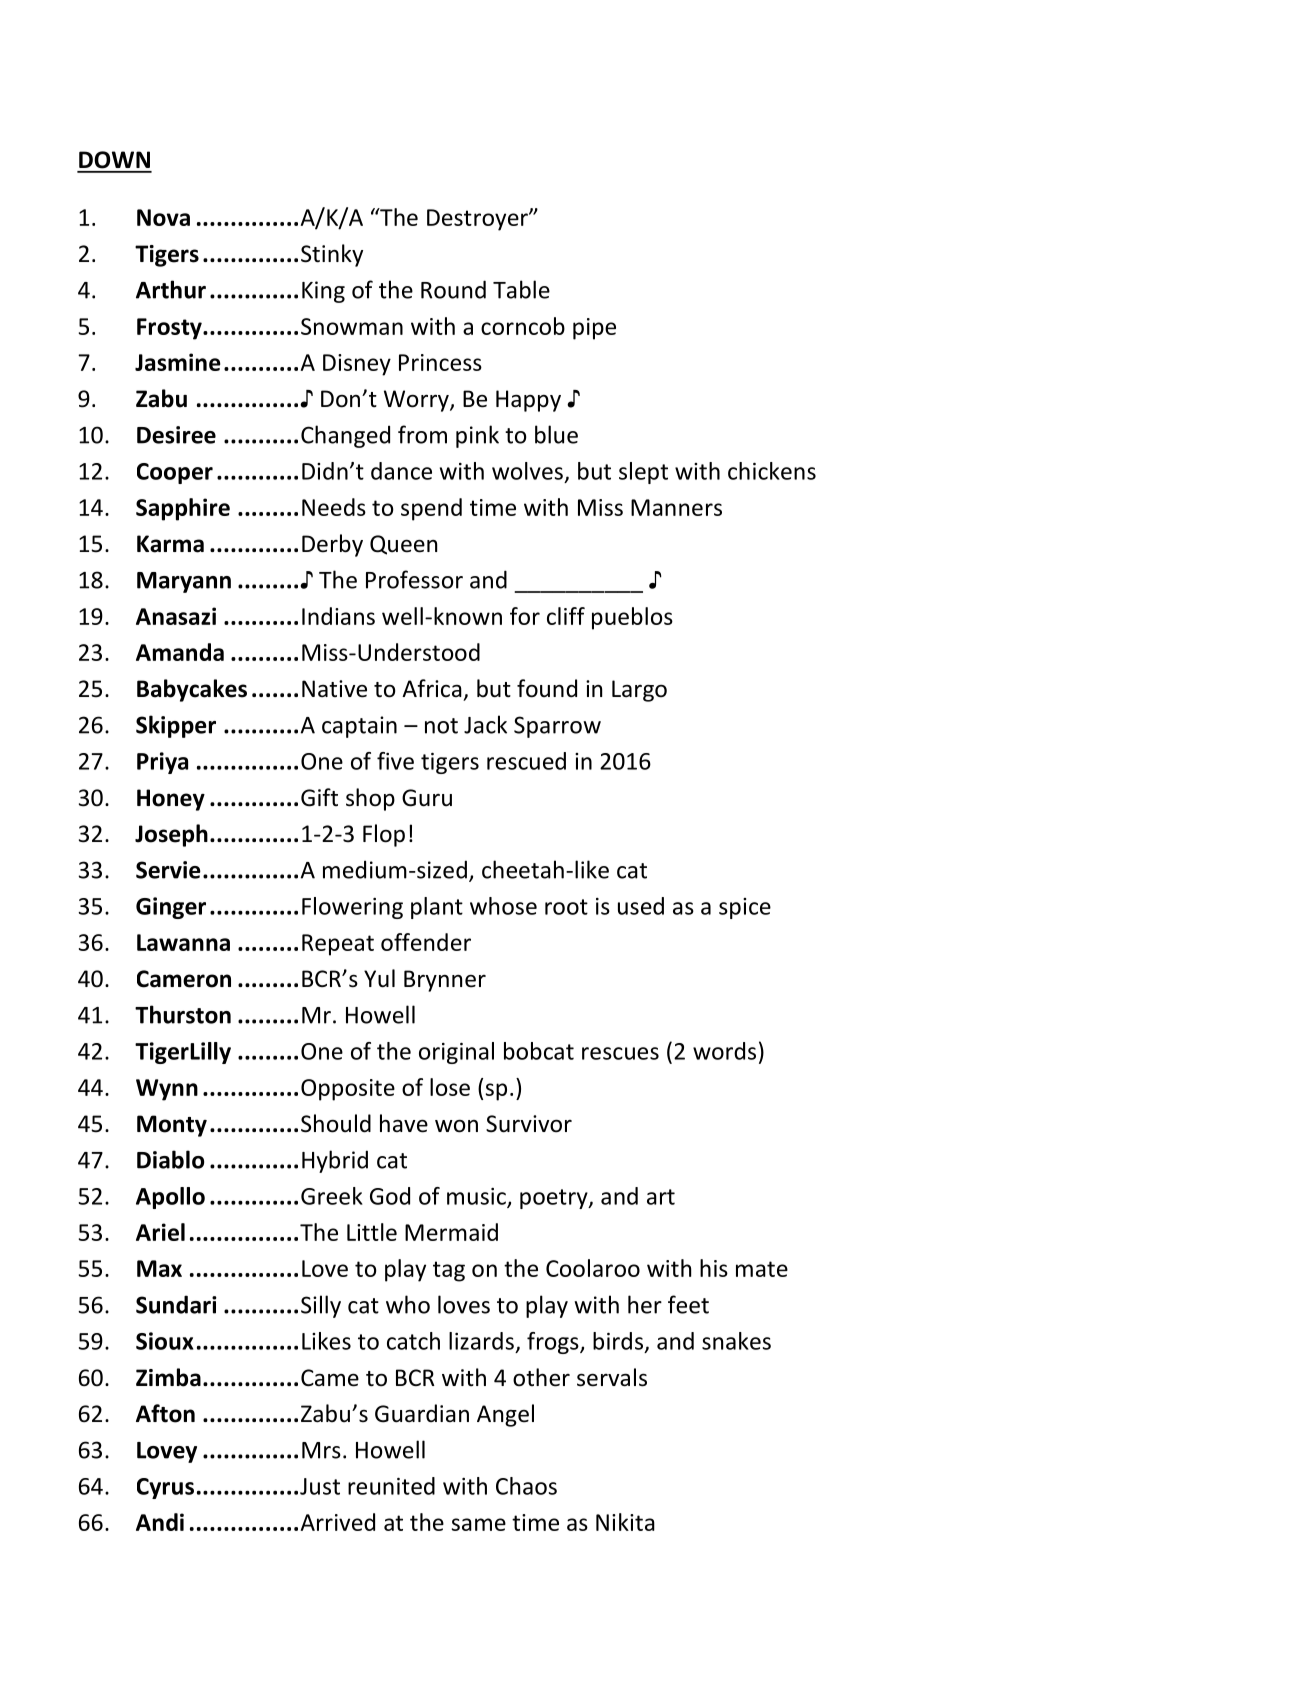  Describe the element at coordinates (437, 908) in the page. I see `plant` at that location.
